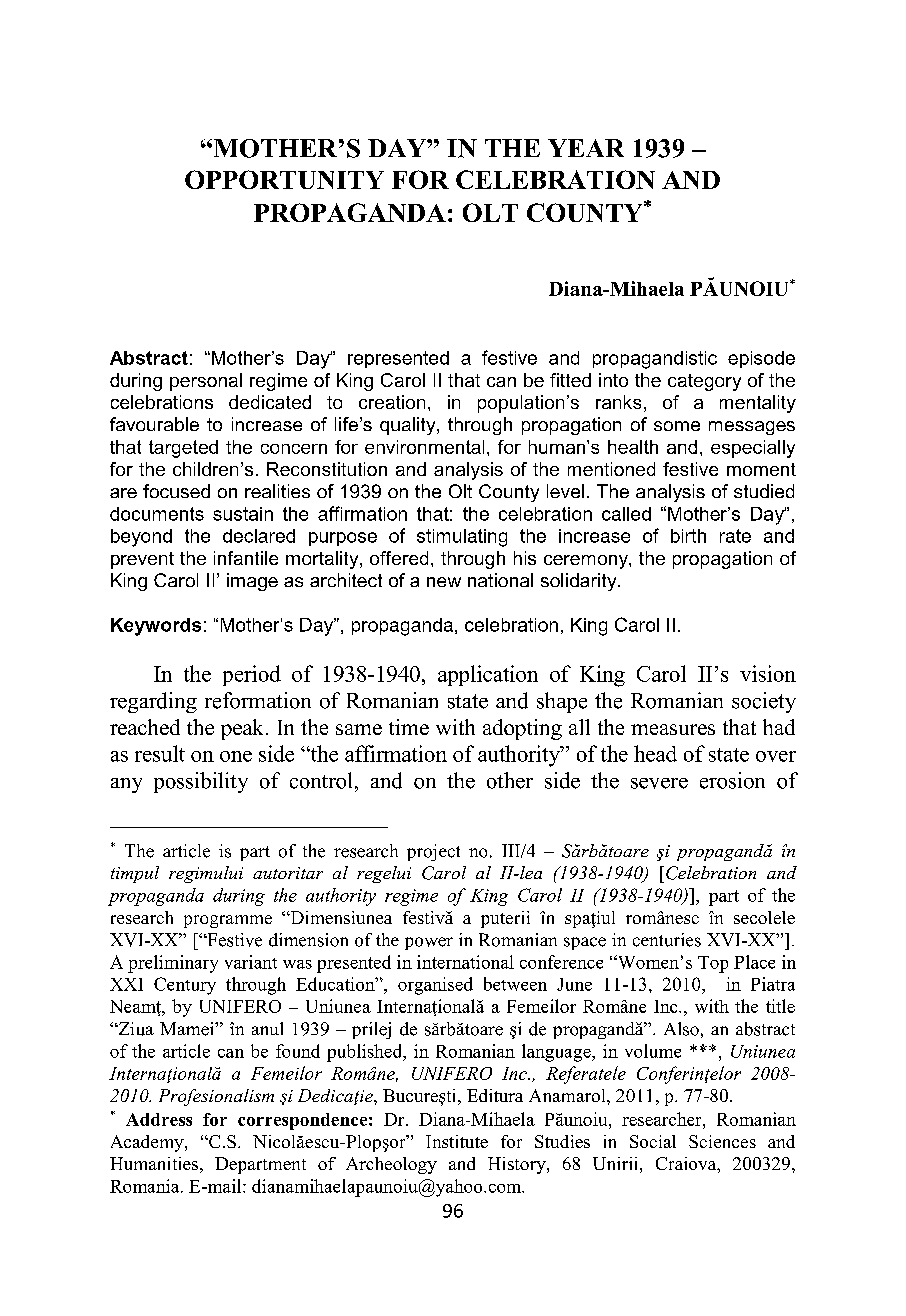 The image size is (906, 1316). What do you see at coordinates (176, 491) in the document?
I see `focused` at bounding box center [176, 491].
